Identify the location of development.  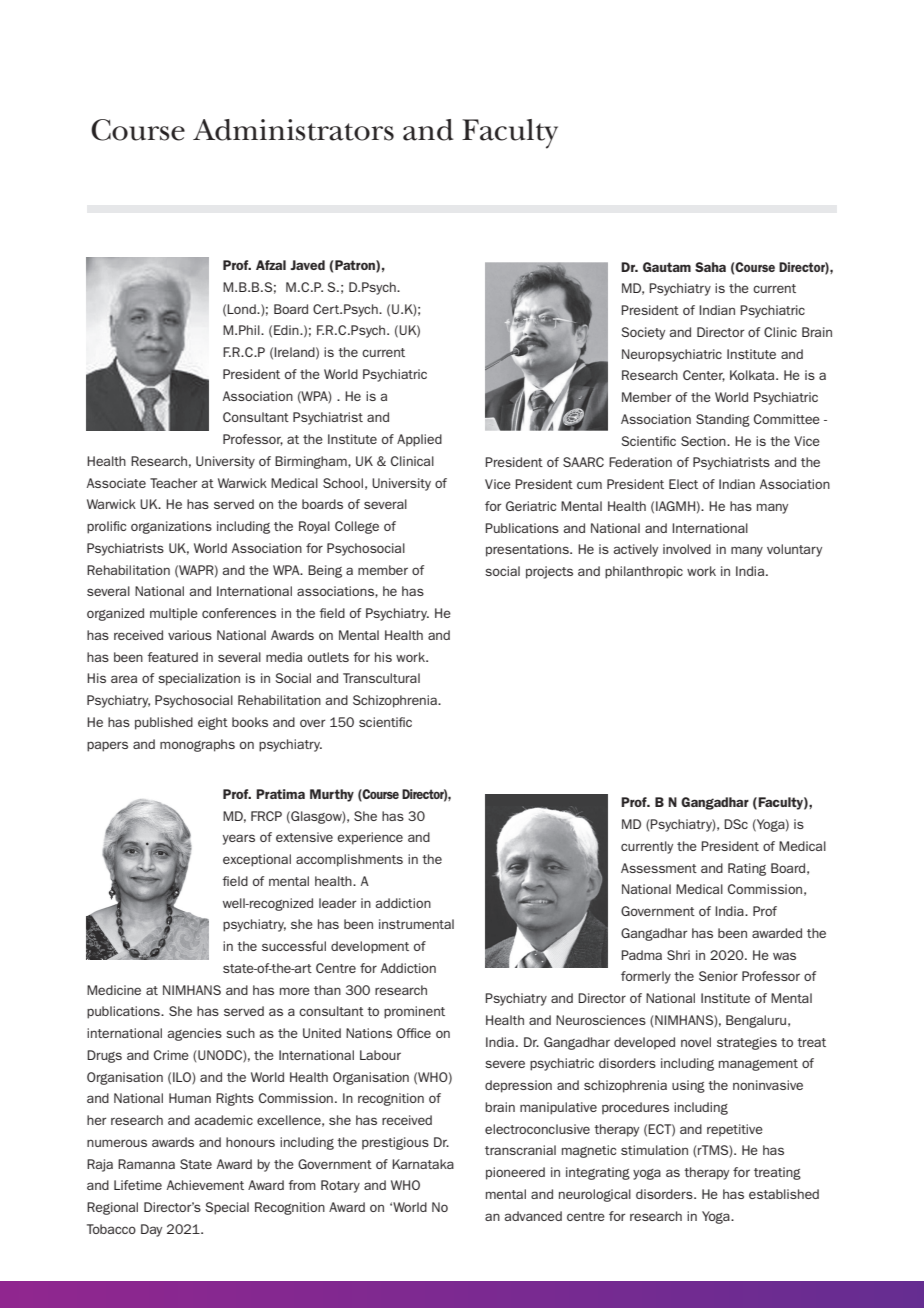
(370, 947).
